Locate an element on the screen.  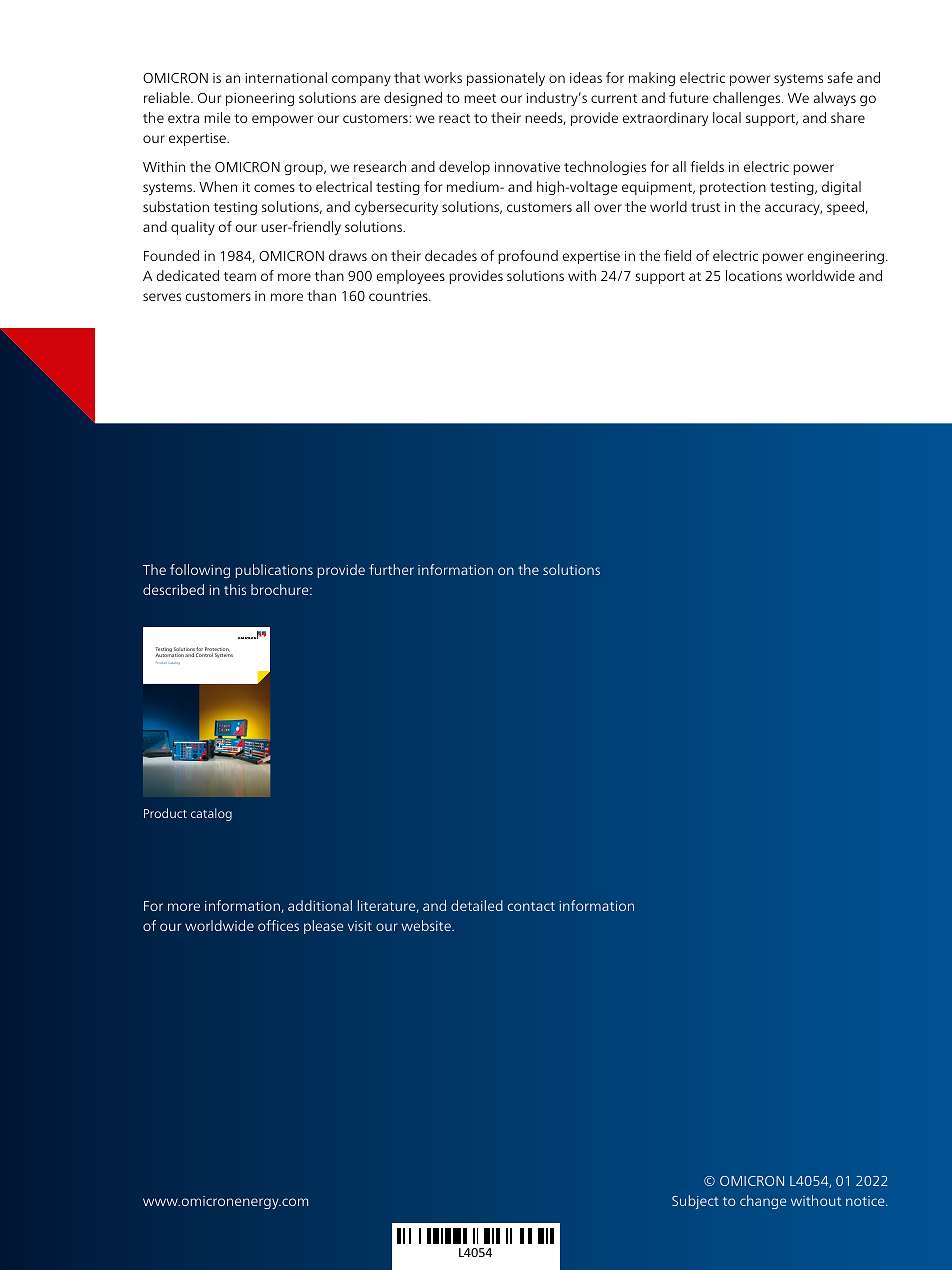
meet is located at coordinates (480, 98).
